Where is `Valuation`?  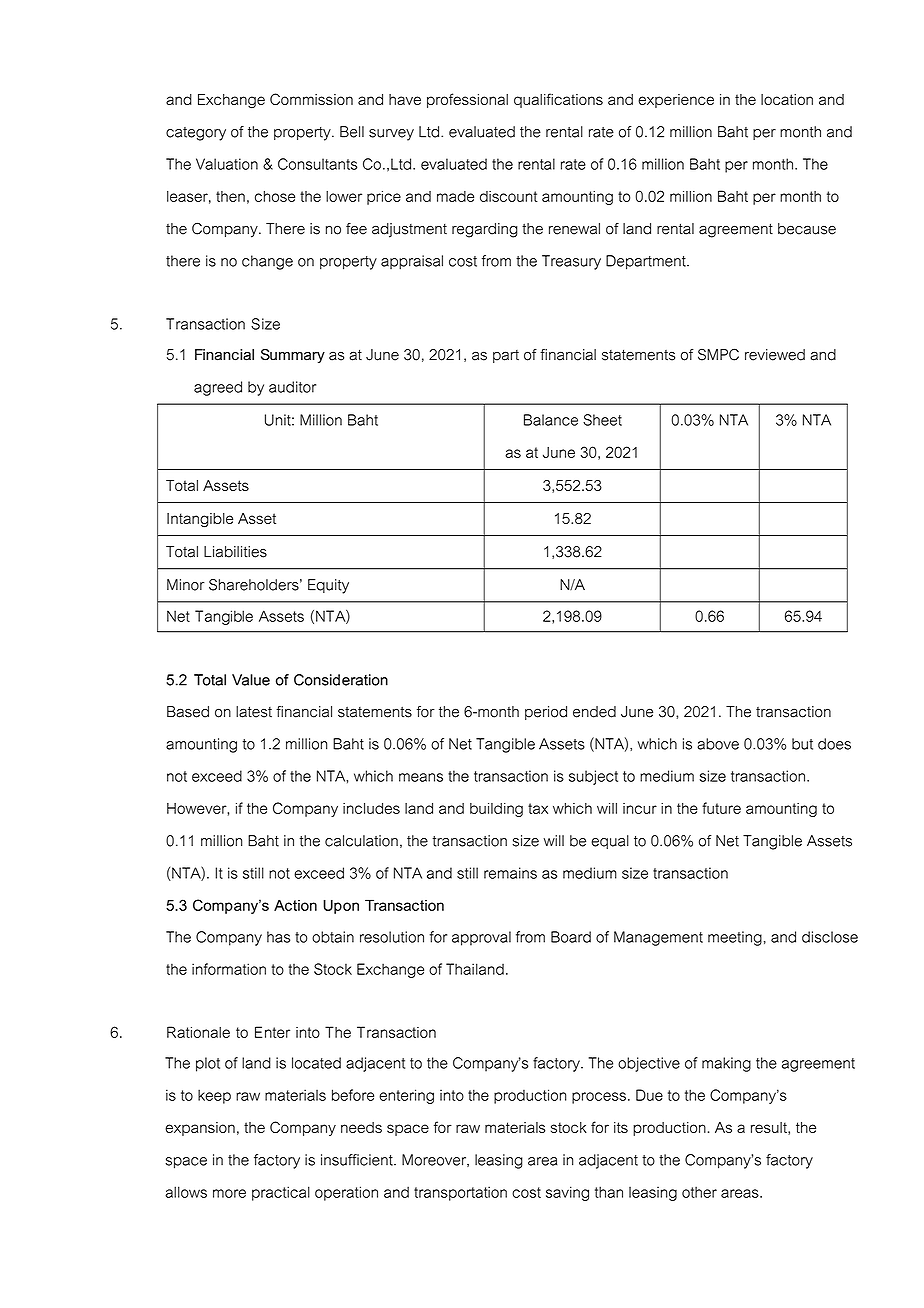 Valuation is located at coordinates (227, 164).
